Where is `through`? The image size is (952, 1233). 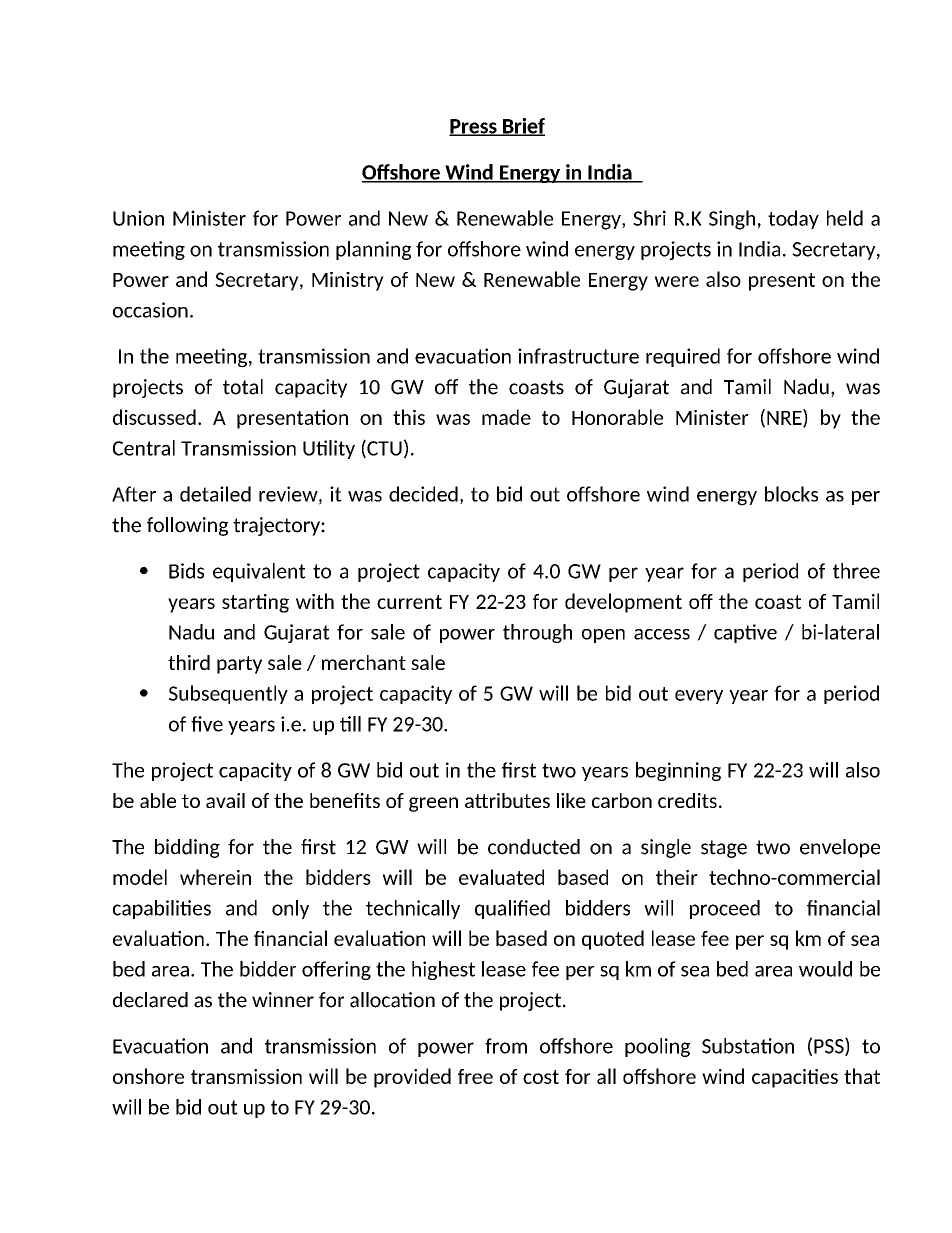
through is located at coordinates (537, 633).
